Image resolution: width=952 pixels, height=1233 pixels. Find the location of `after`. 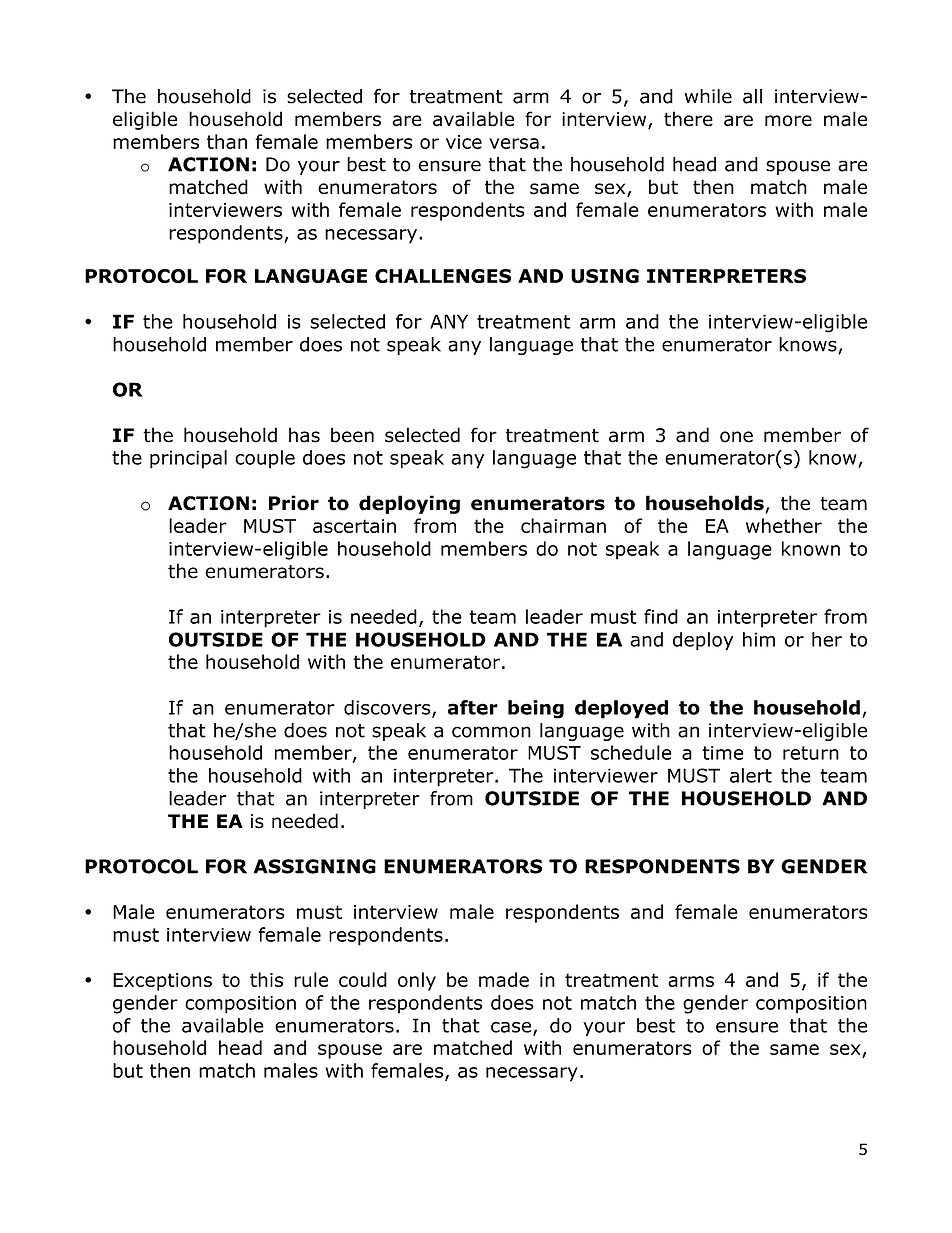

after is located at coordinates (473, 707).
